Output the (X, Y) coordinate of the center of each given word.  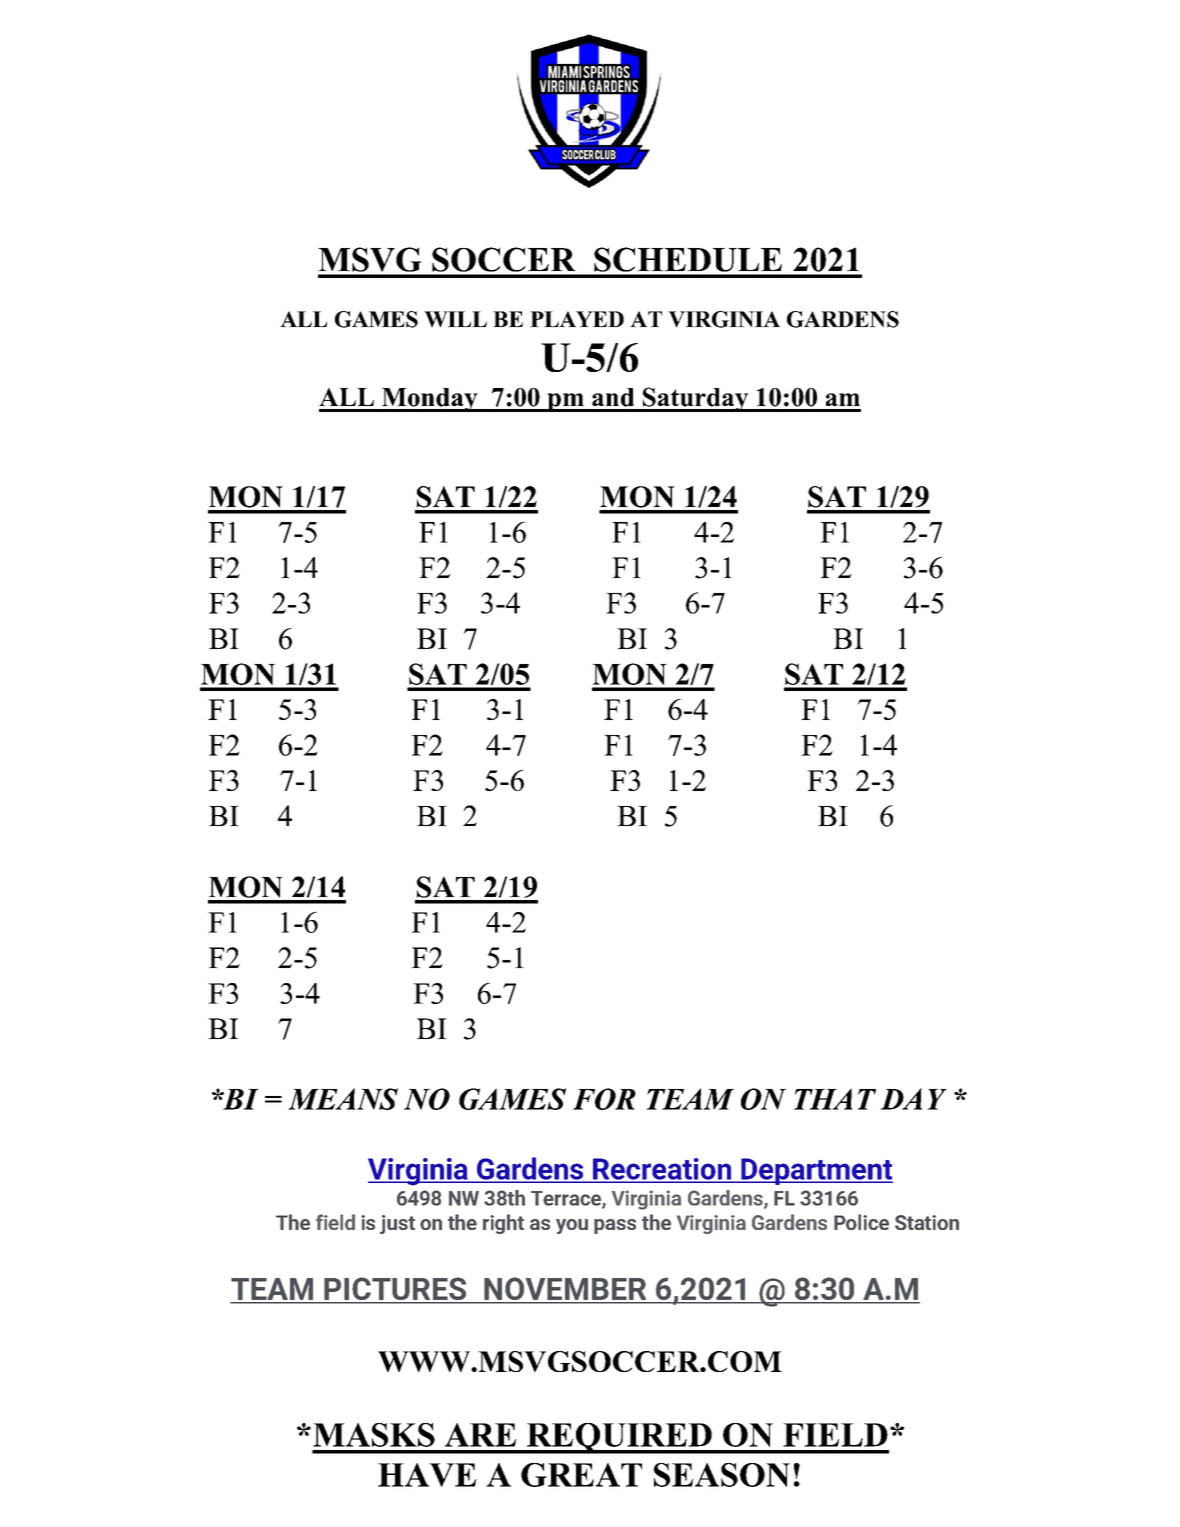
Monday (430, 400)
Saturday (696, 399)
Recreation (662, 1170)
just (397, 1224)
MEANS (343, 1099)
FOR (604, 1099)
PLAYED (577, 319)
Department (816, 1171)
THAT (835, 1099)
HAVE (427, 1475)
